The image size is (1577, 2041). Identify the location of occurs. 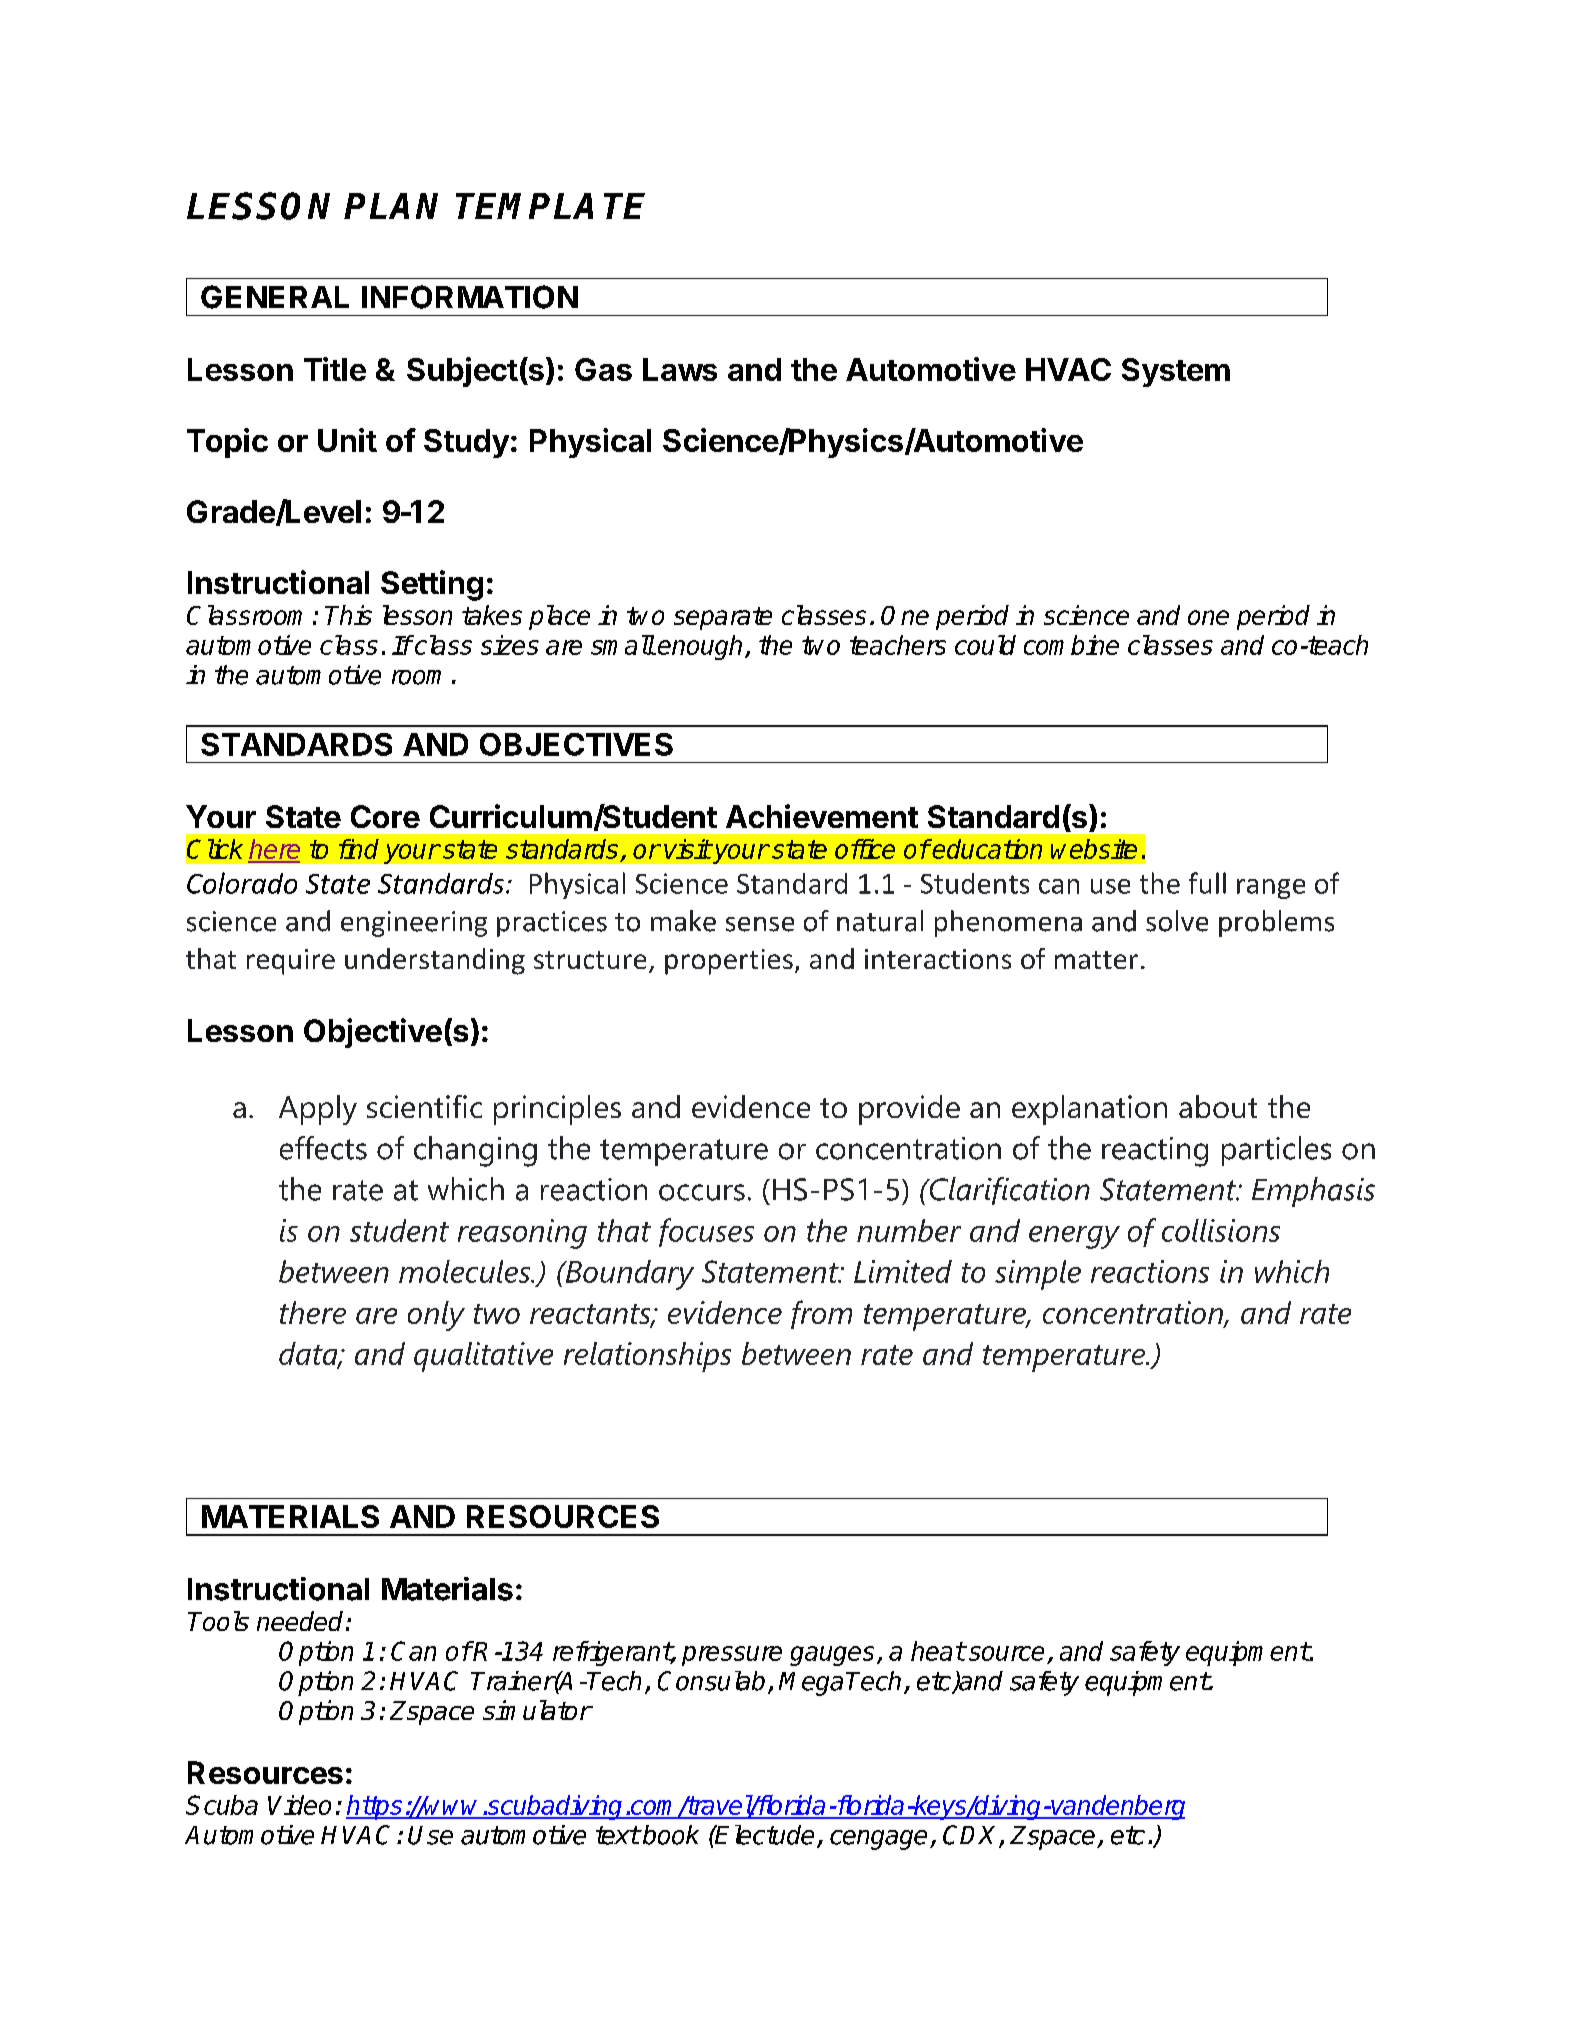
(702, 1192).
